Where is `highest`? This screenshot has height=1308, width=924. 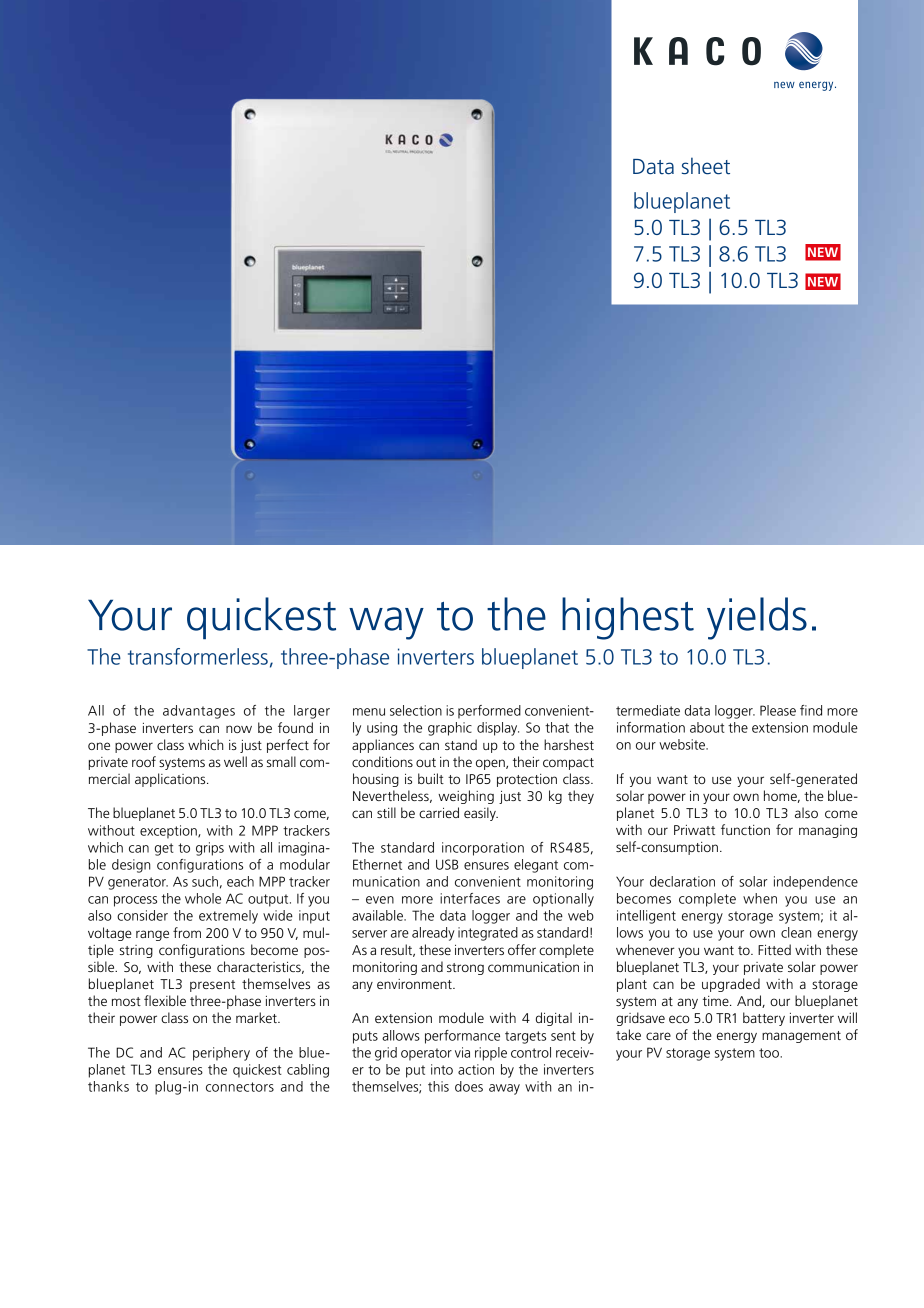
highest is located at coordinates (628, 618).
